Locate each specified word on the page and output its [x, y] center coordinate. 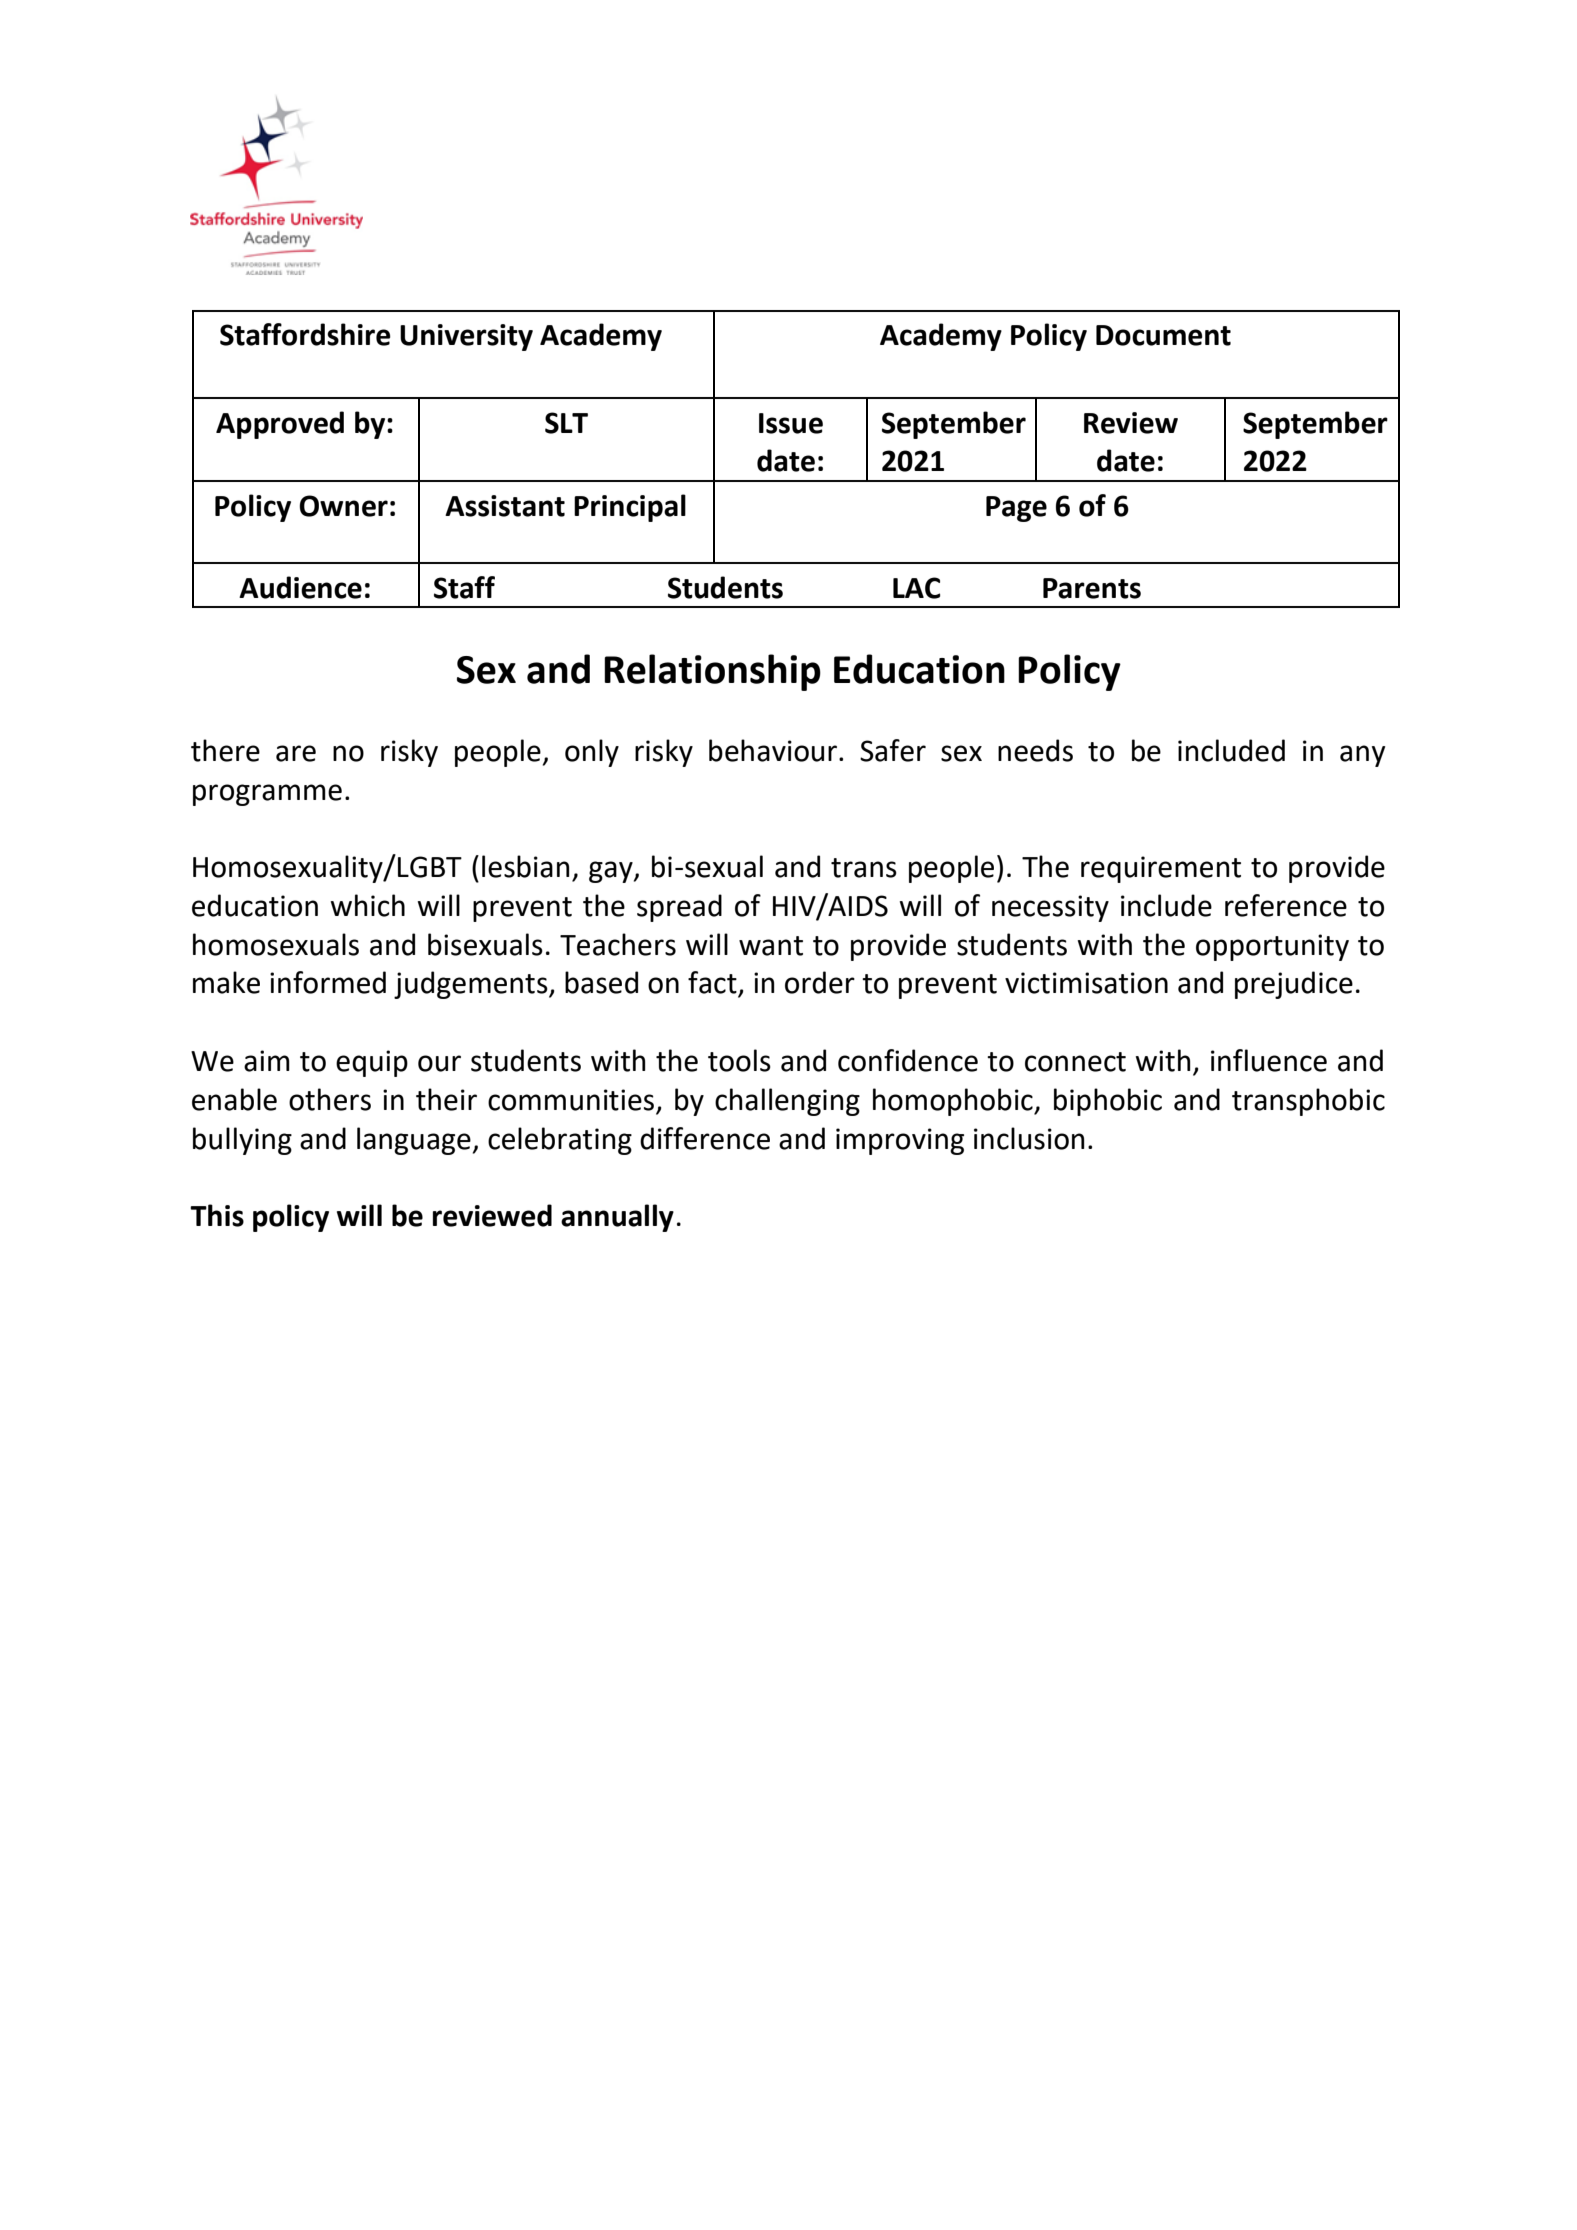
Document [1163, 335]
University [466, 337]
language [414, 1141]
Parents [1092, 588]
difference [705, 1138]
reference [1286, 905]
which [367, 905]
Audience [300, 587]
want [771, 946]
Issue [791, 423]
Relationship [712, 672]
